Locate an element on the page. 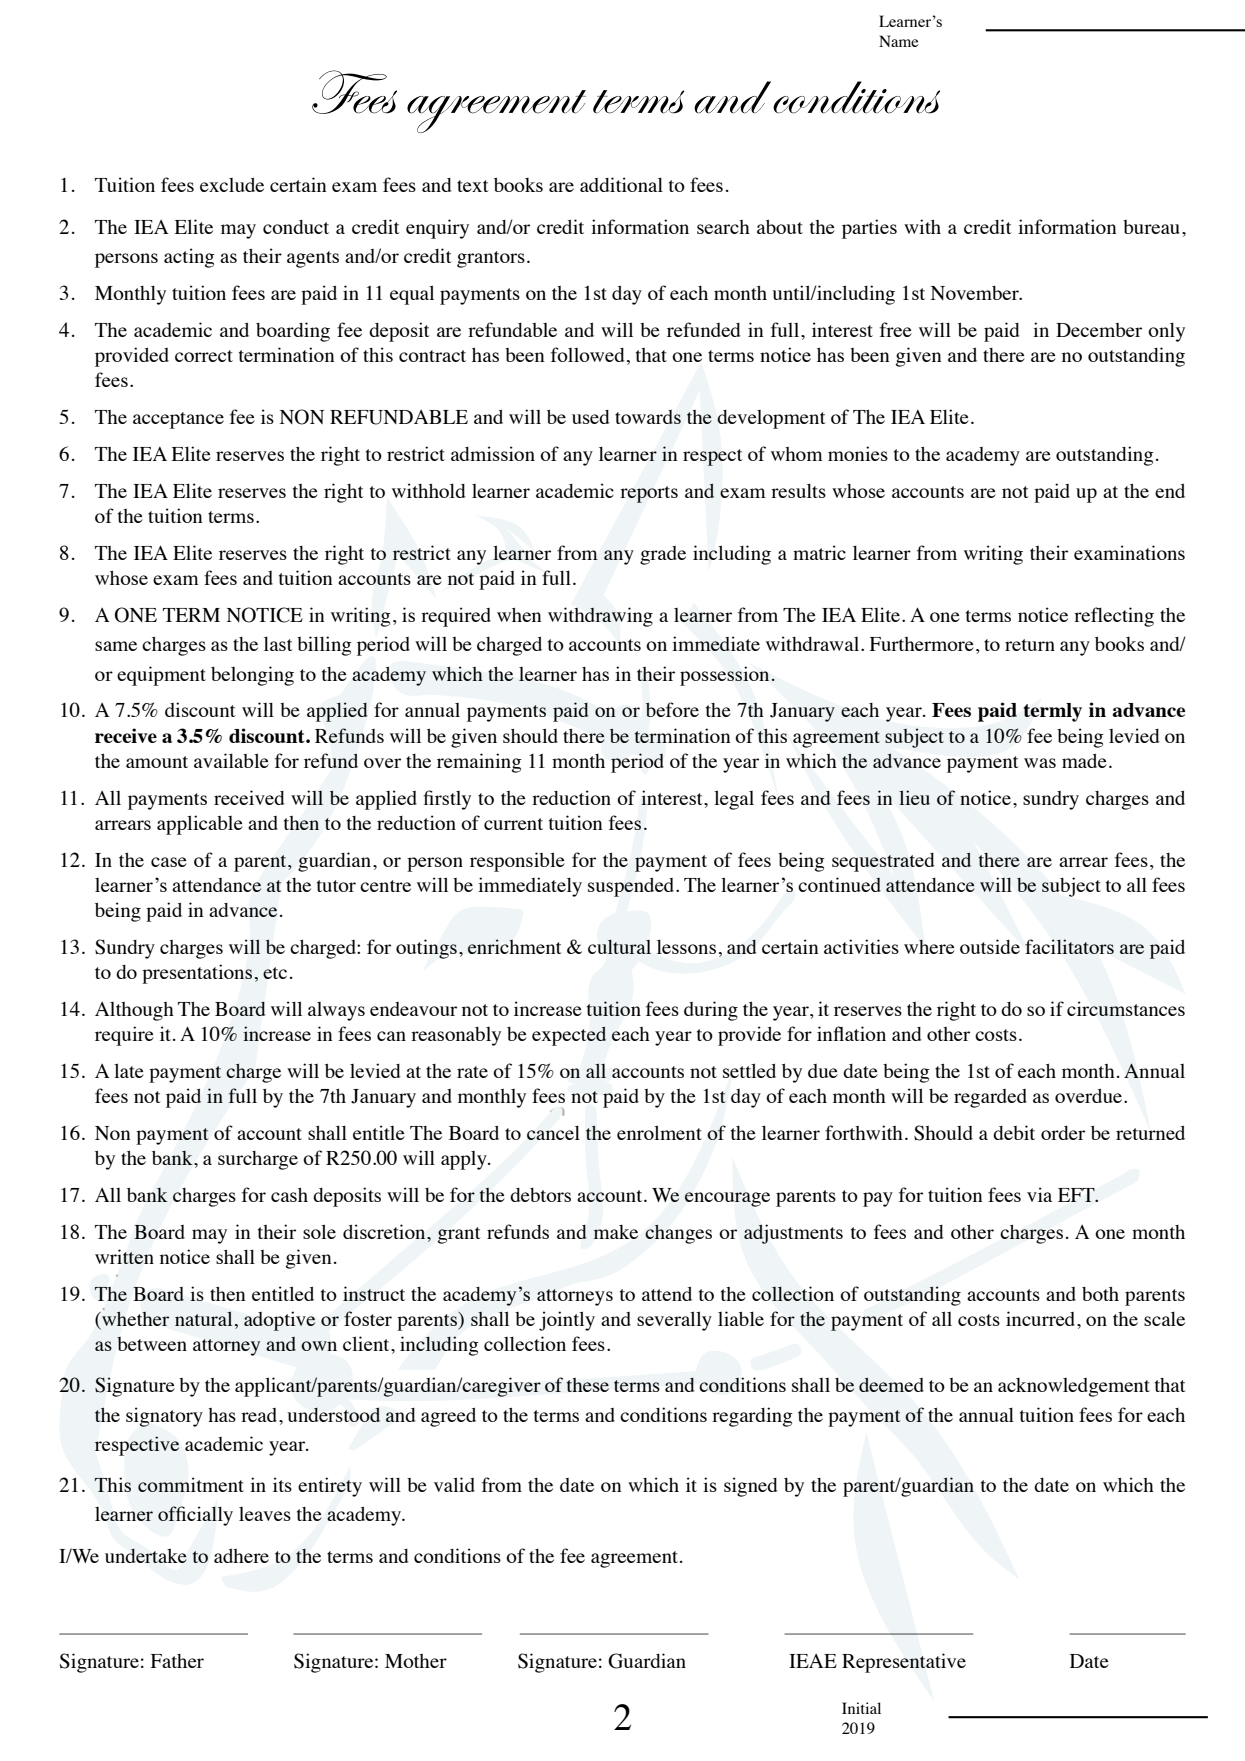  natural is located at coordinates (203, 1318).
